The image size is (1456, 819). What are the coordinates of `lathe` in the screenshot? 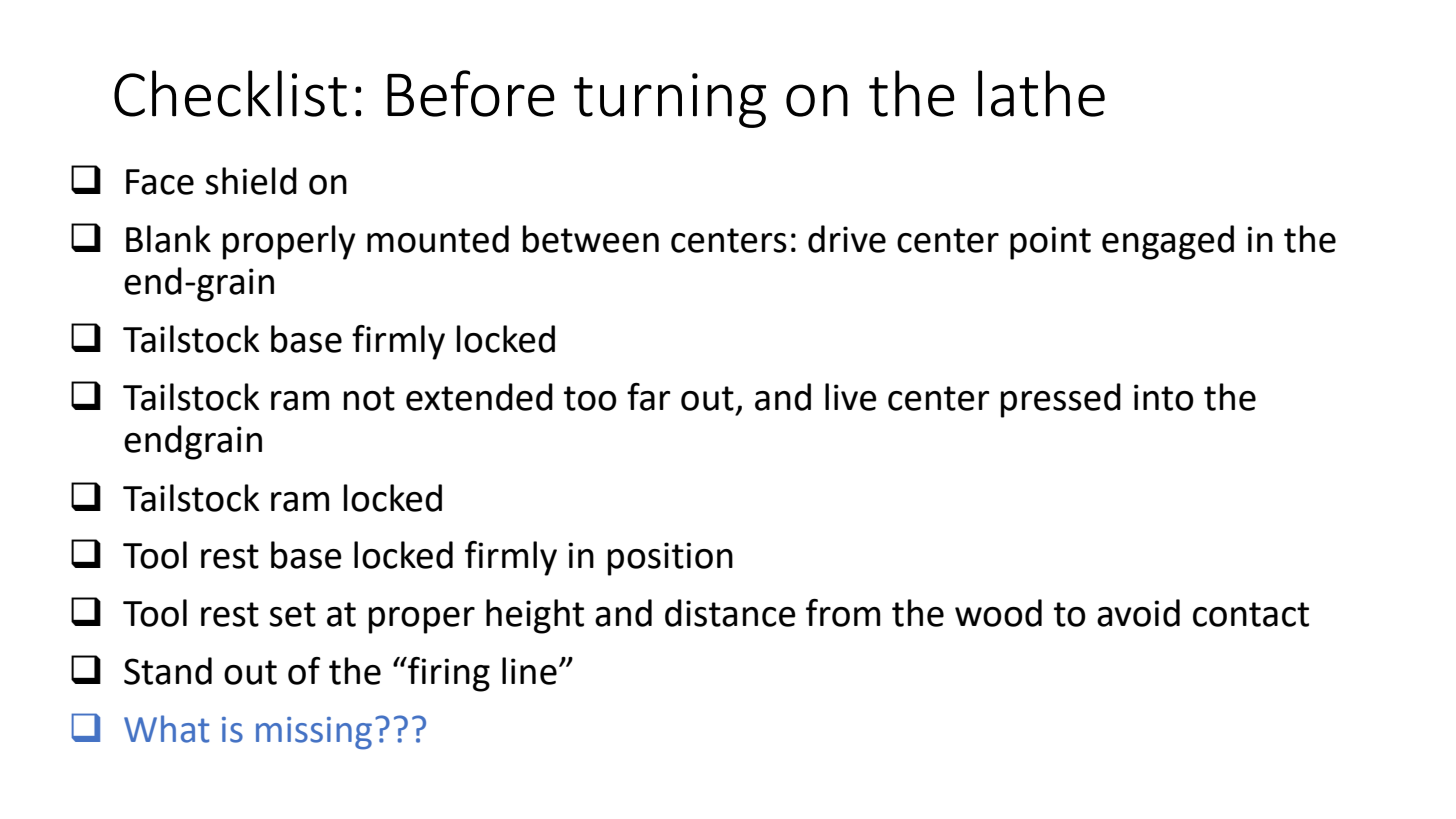 It's located at (1041, 93).
